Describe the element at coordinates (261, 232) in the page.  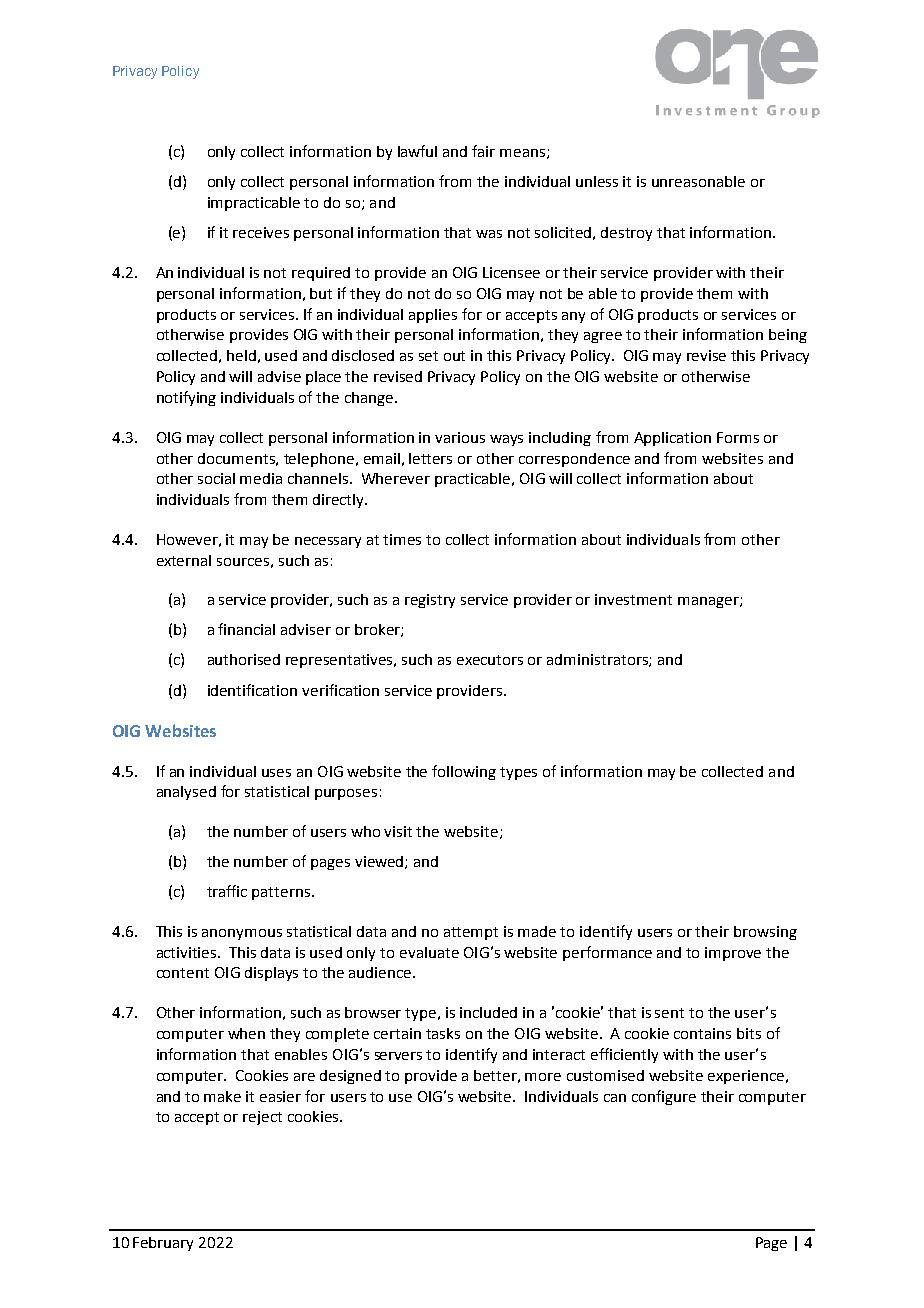
I see `receives` at that location.
